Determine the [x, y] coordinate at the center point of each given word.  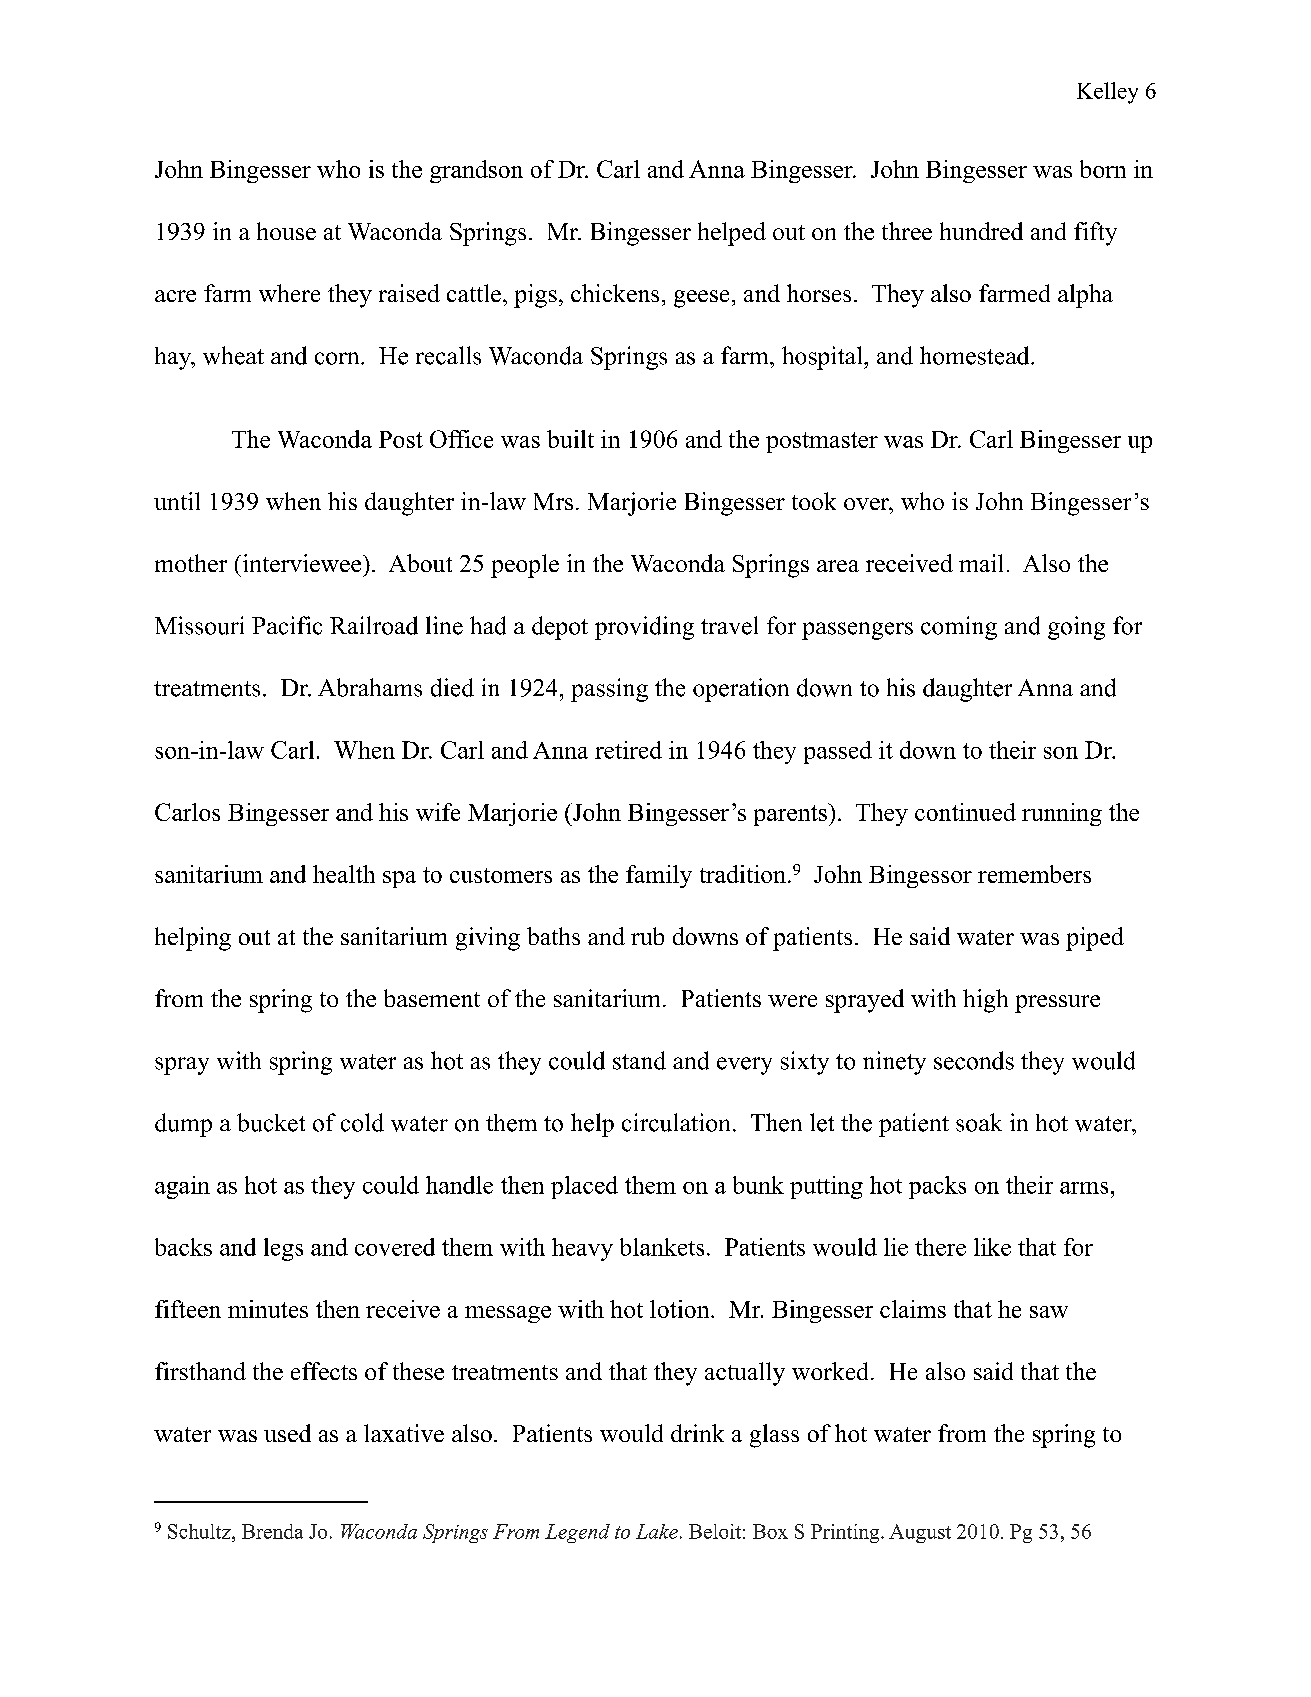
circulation [676, 1122]
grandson [476, 171]
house [286, 231]
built [570, 439]
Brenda [272, 1531]
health [344, 874]
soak [979, 1122]
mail [981, 563]
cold [362, 1122]
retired [628, 750]
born [1103, 169]
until [177, 501]
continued [965, 812]
